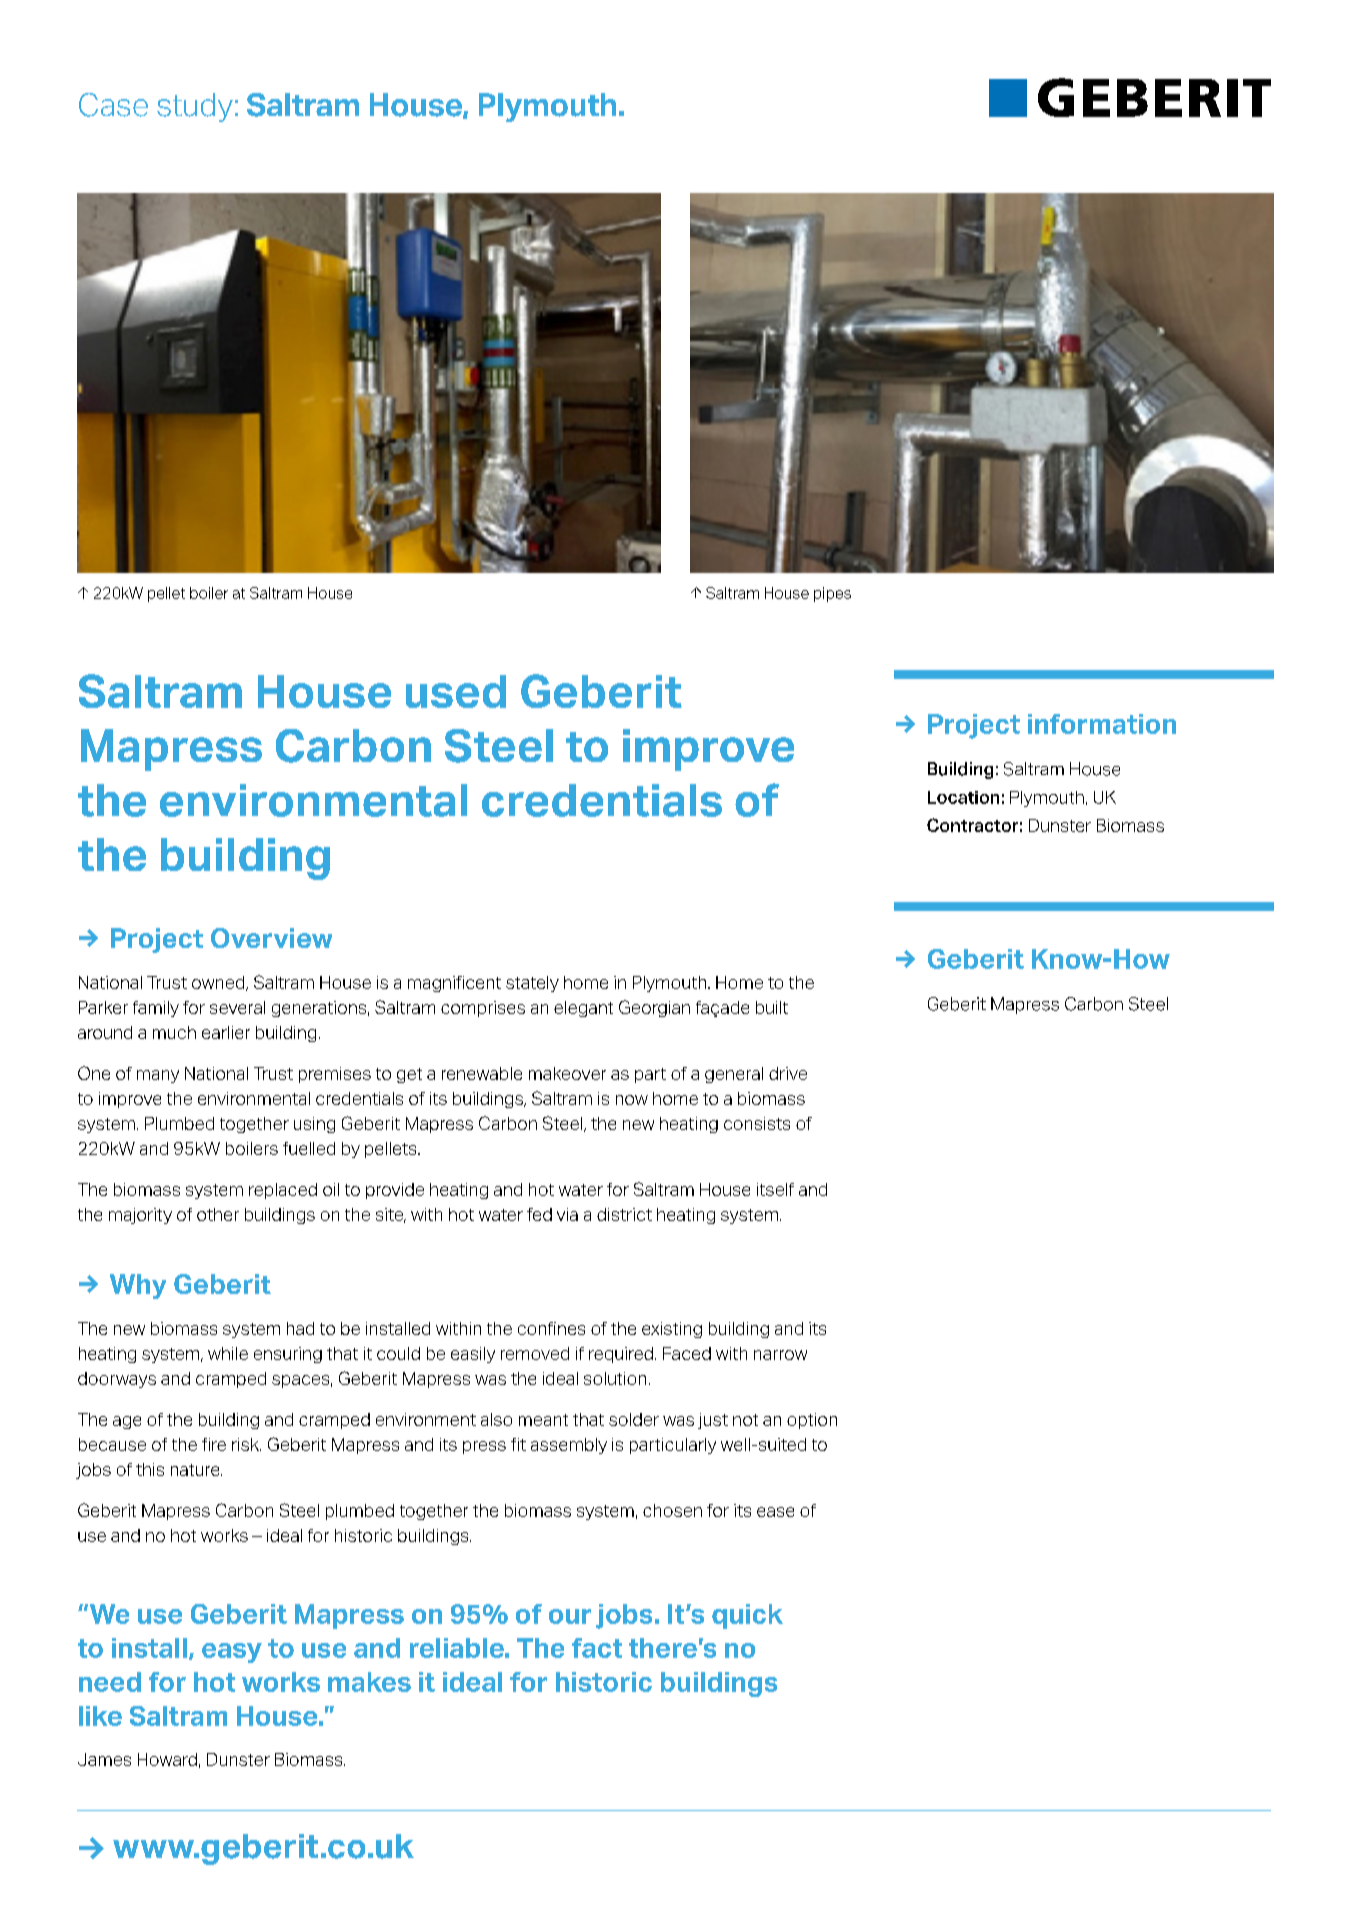 The width and height of the document is (1351, 1911). What do you see at coordinates (621, 1355) in the document?
I see `required` at bounding box center [621, 1355].
